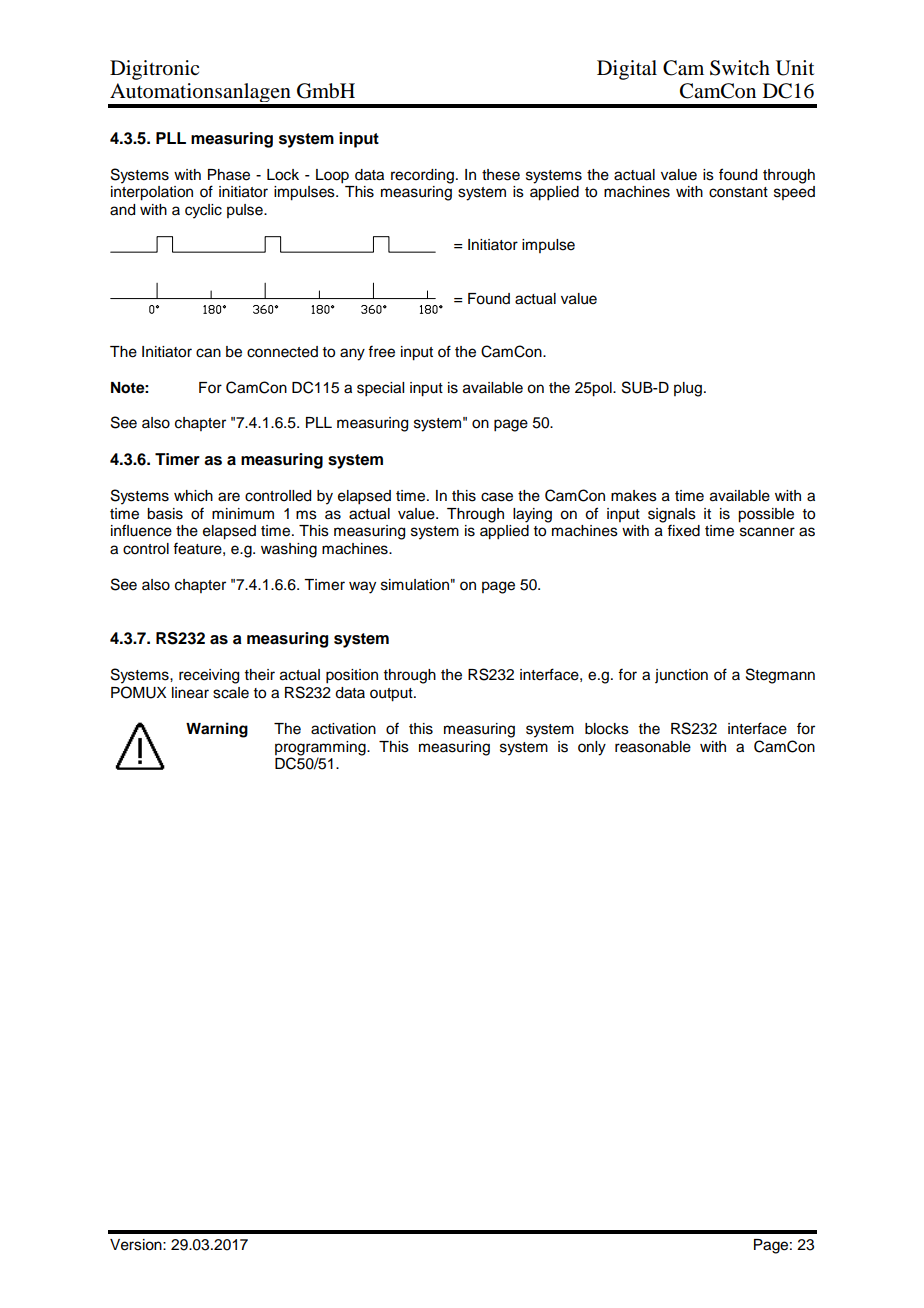 The width and height of the screenshot is (924, 1308). What do you see at coordinates (627, 70) in the screenshot?
I see `Digital` at bounding box center [627, 70].
